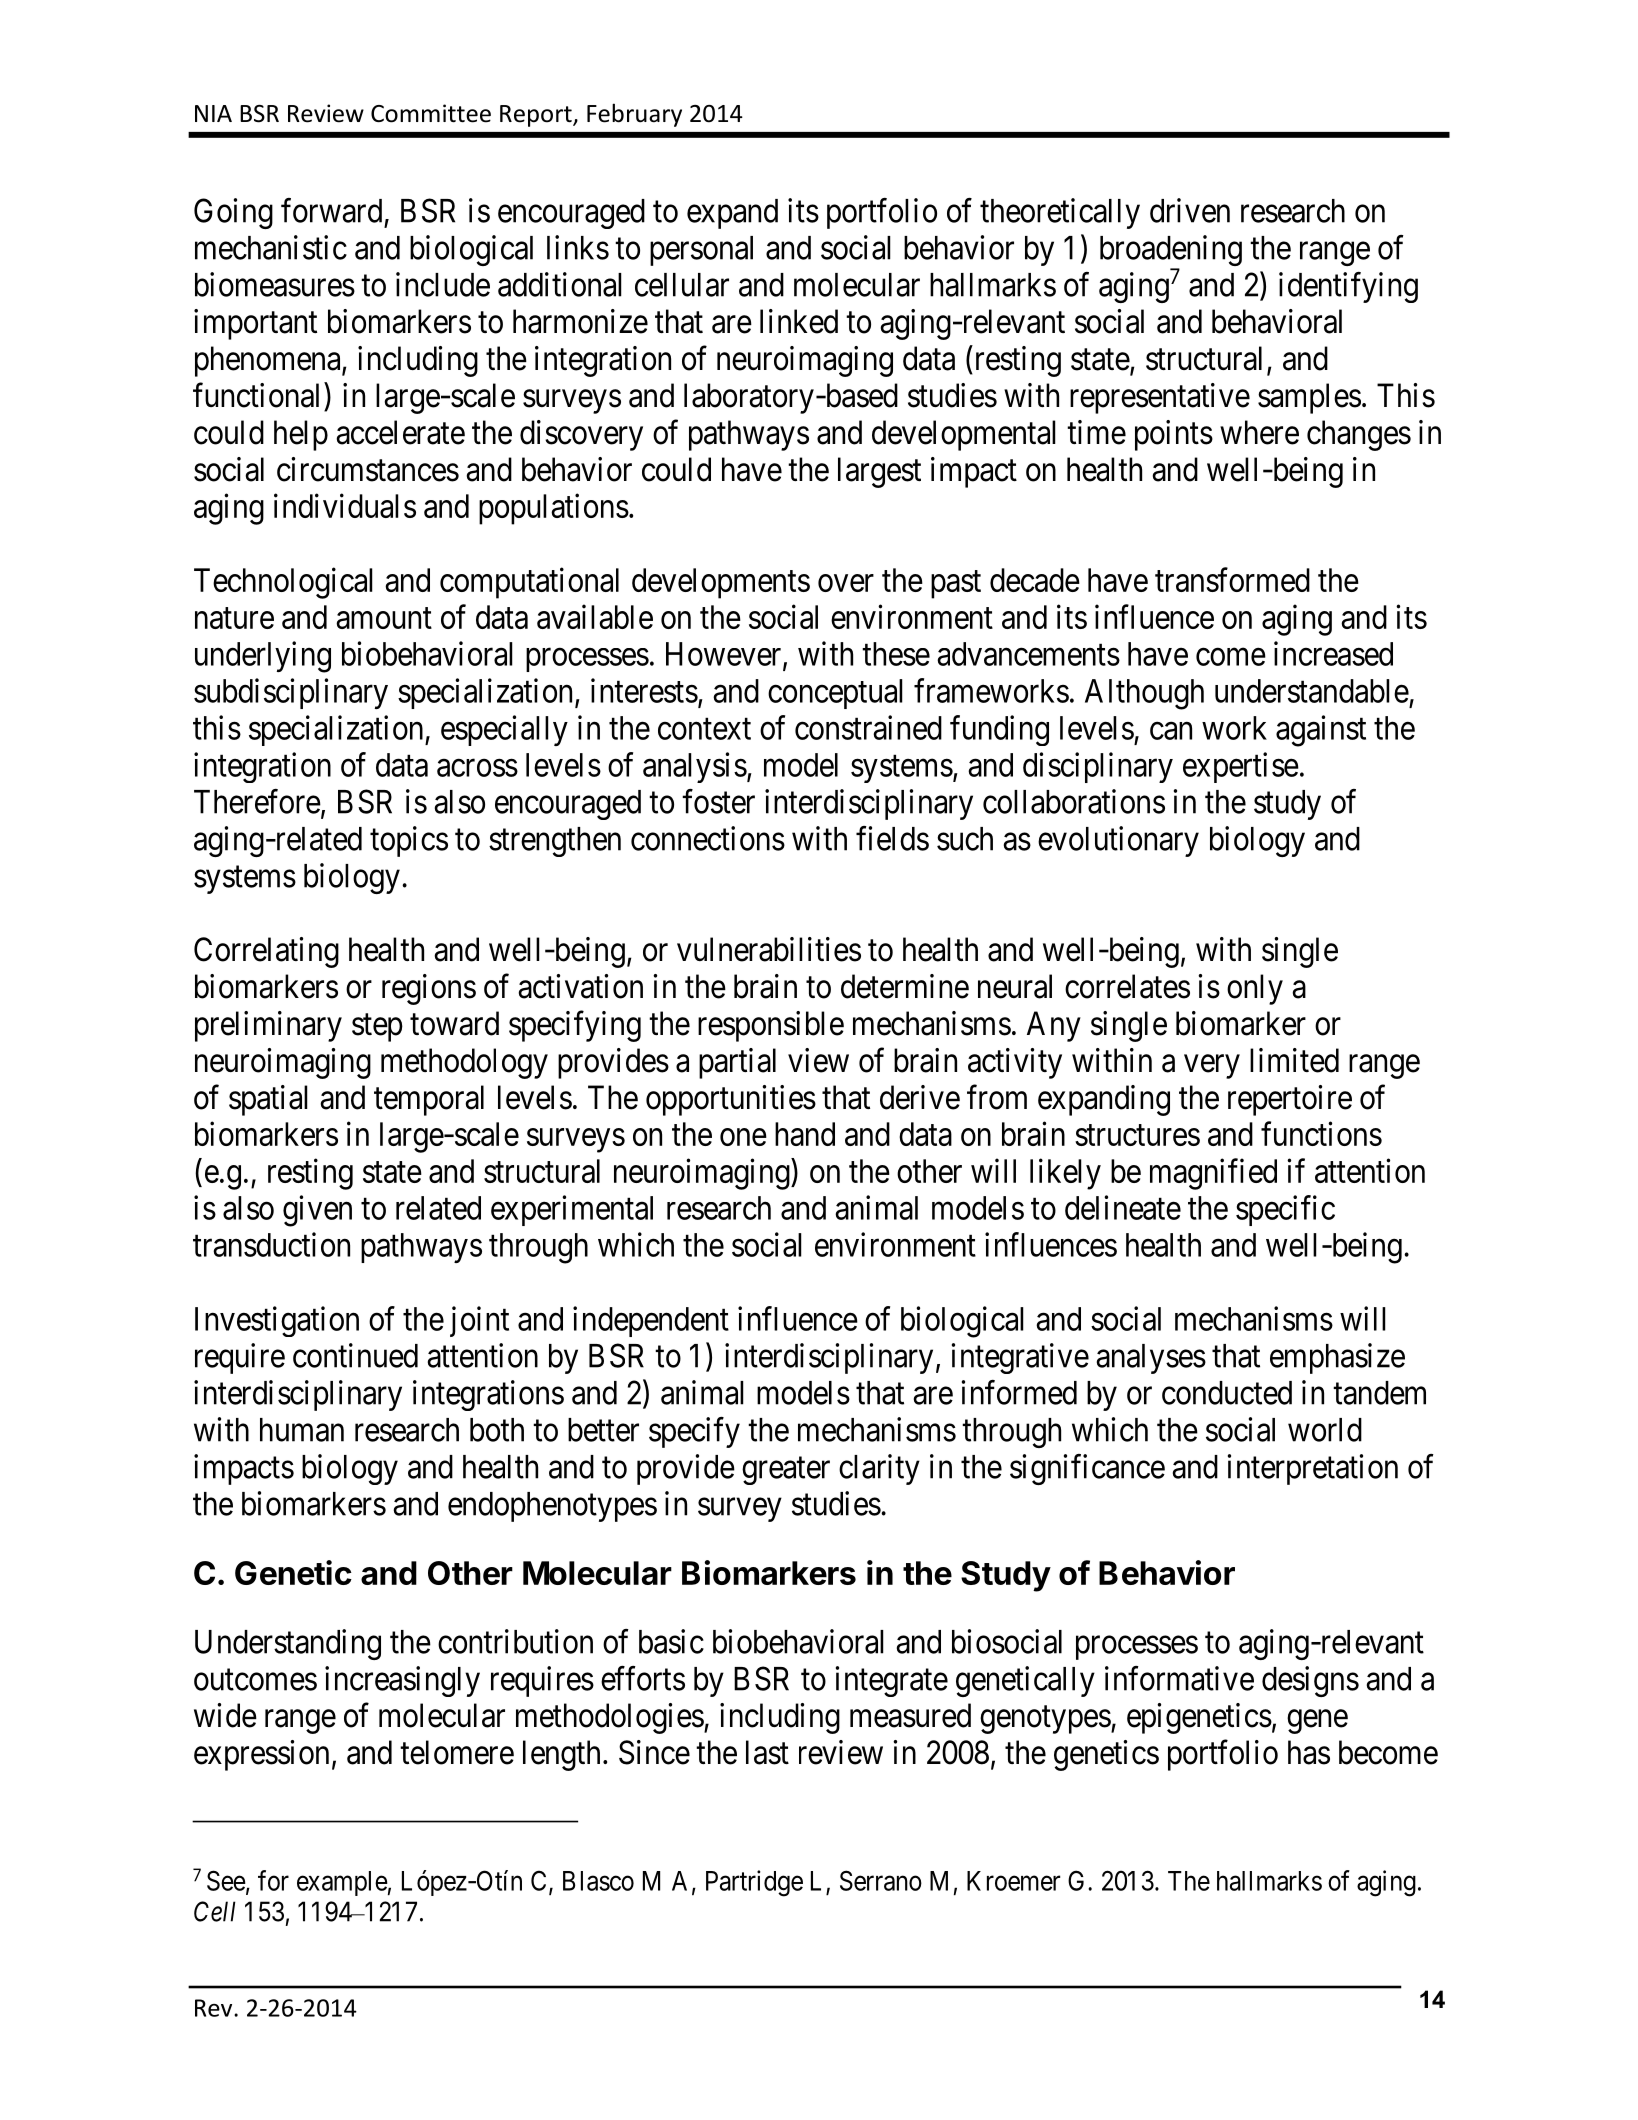  Describe the element at coordinates (1285, 1210) in the page. I see `specific` at that location.
